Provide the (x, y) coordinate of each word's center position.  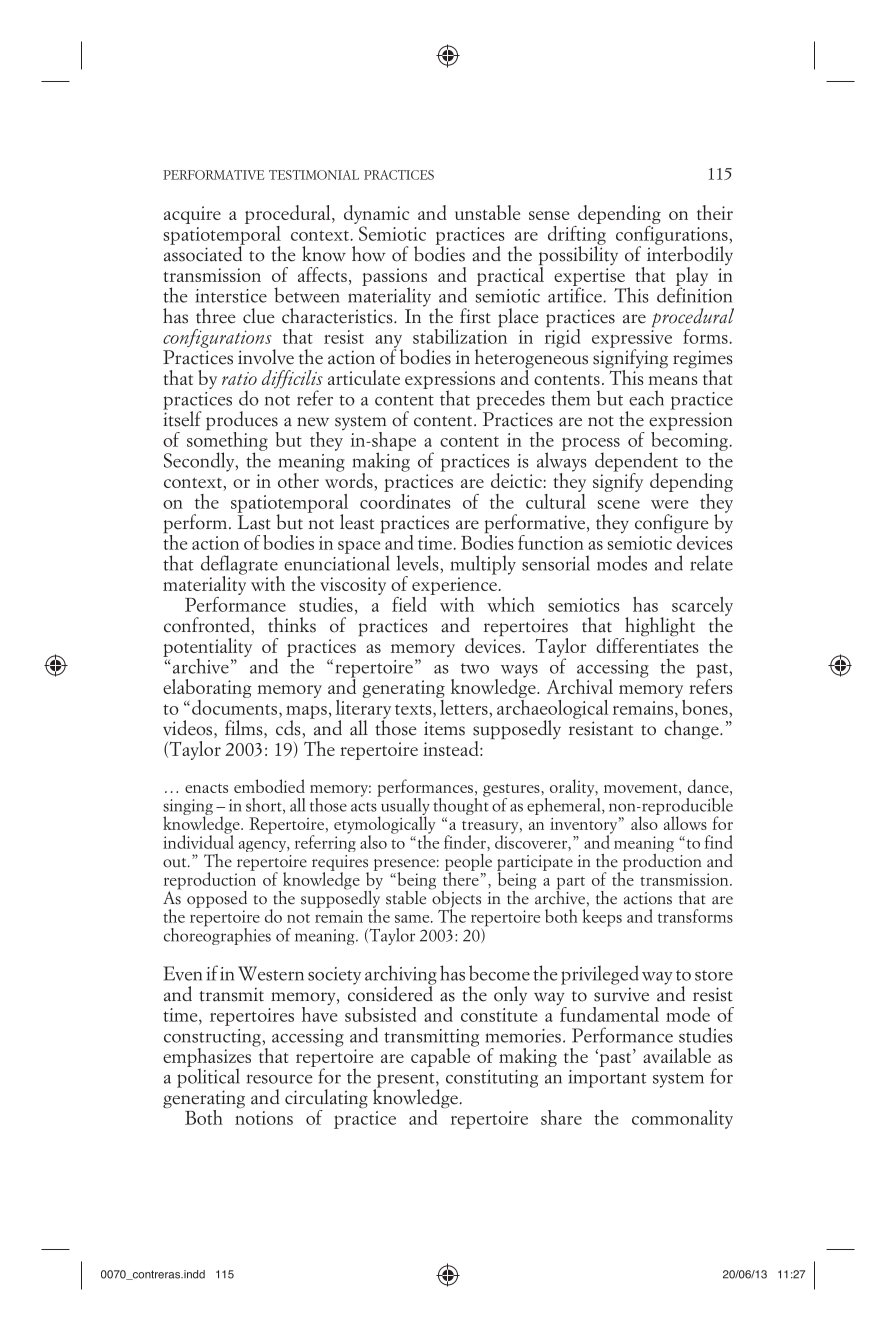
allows (685, 823)
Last (254, 522)
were (669, 504)
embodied (269, 786)
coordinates (405, 500)
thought (461, 807)
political (208, 1077)
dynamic (376, 216)
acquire (192, 215)
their (715, 212)
